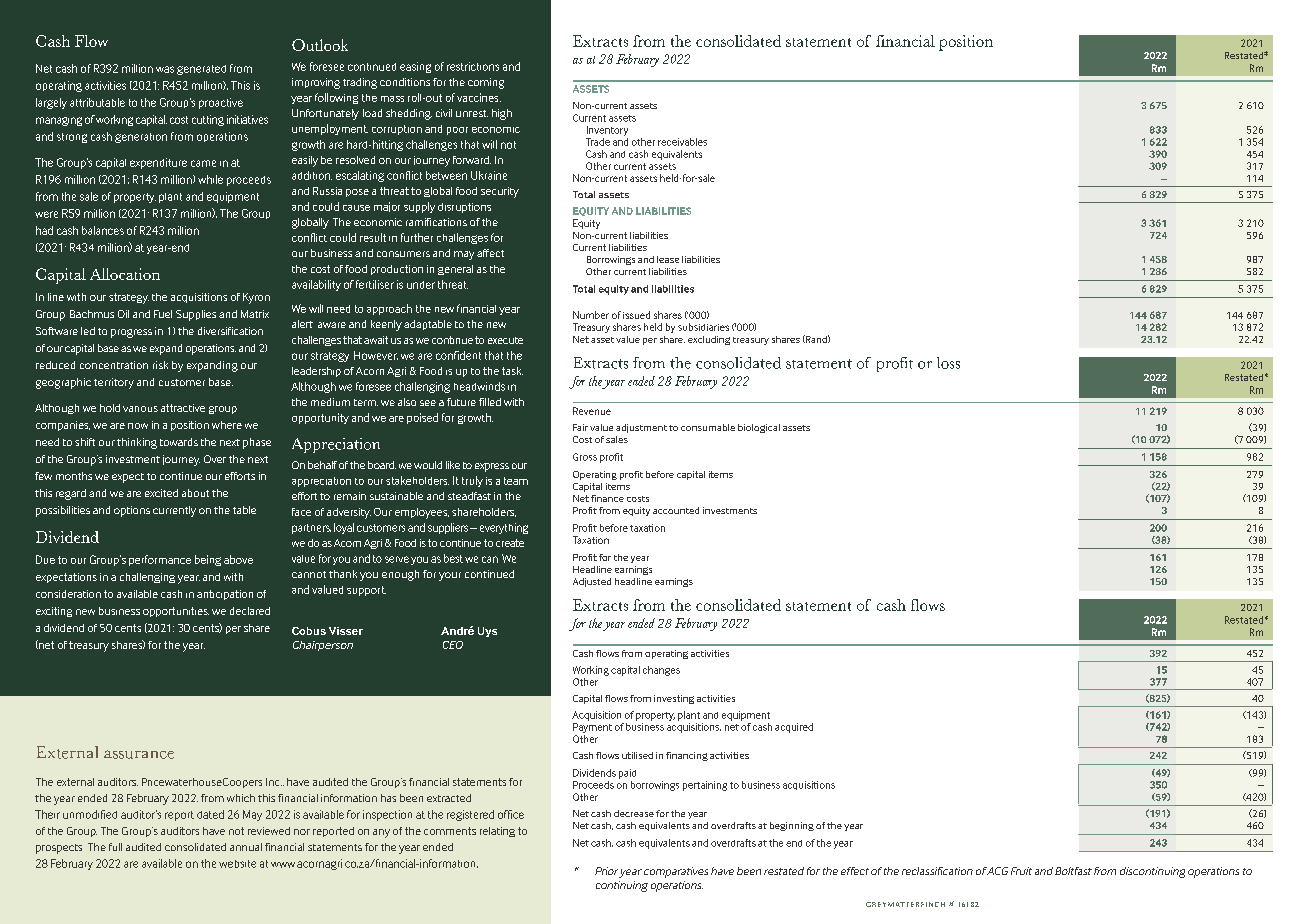 Image resolution: width=1308 pixels, height=924 pixels. What do you see at coordinates (115, 847) in the image?
I see `full` at bounding box center [115, 847].
